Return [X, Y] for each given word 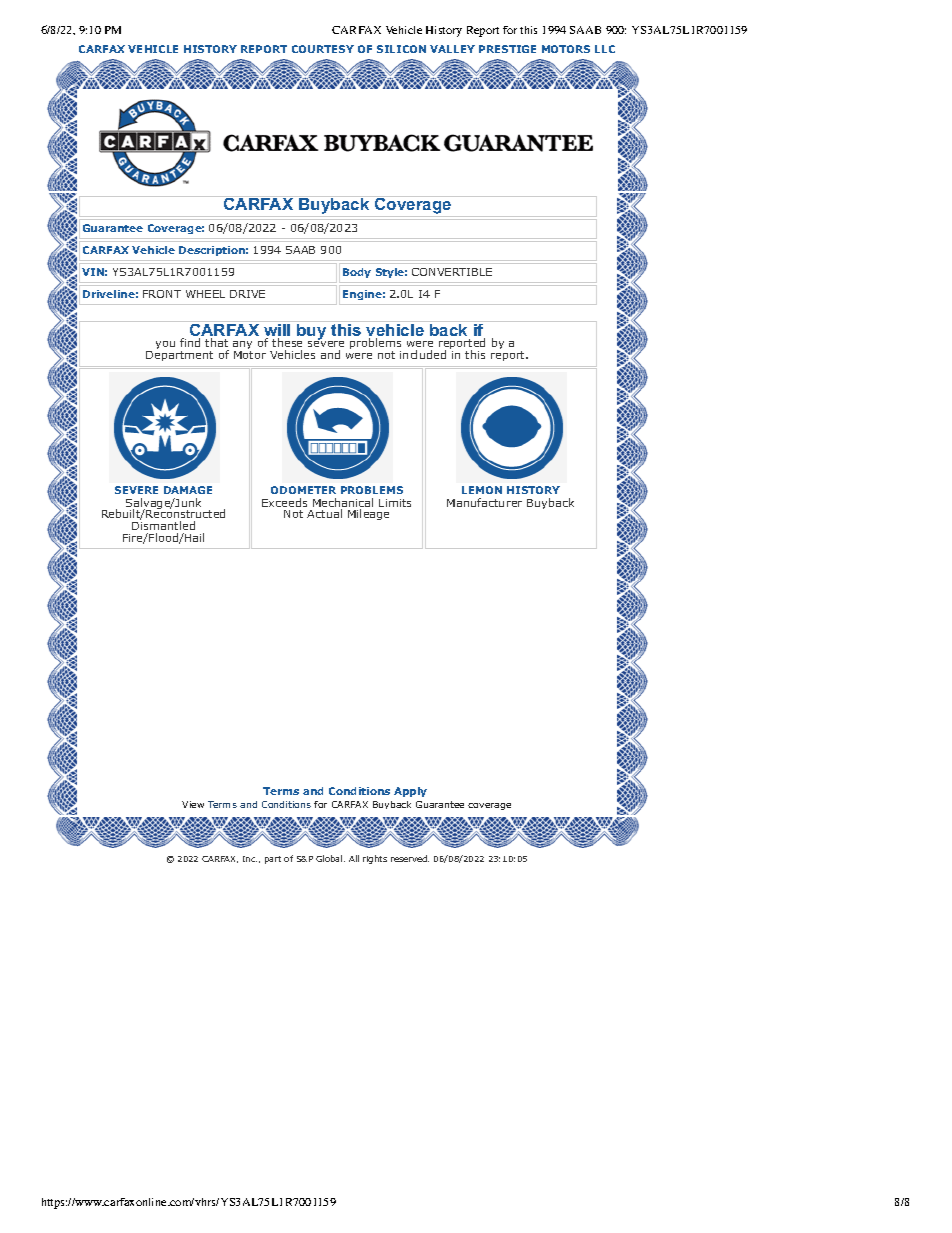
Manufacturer [484, 502]
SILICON [401, 49]
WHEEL [205, 294]
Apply [410, 792]
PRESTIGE [507, 49]
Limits [395, 503]
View [193, 804]
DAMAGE [188, 490]
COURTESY [323, 49]
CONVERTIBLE [452, 272]
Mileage [368, 514]
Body [357, 273]
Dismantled [163, 525]
